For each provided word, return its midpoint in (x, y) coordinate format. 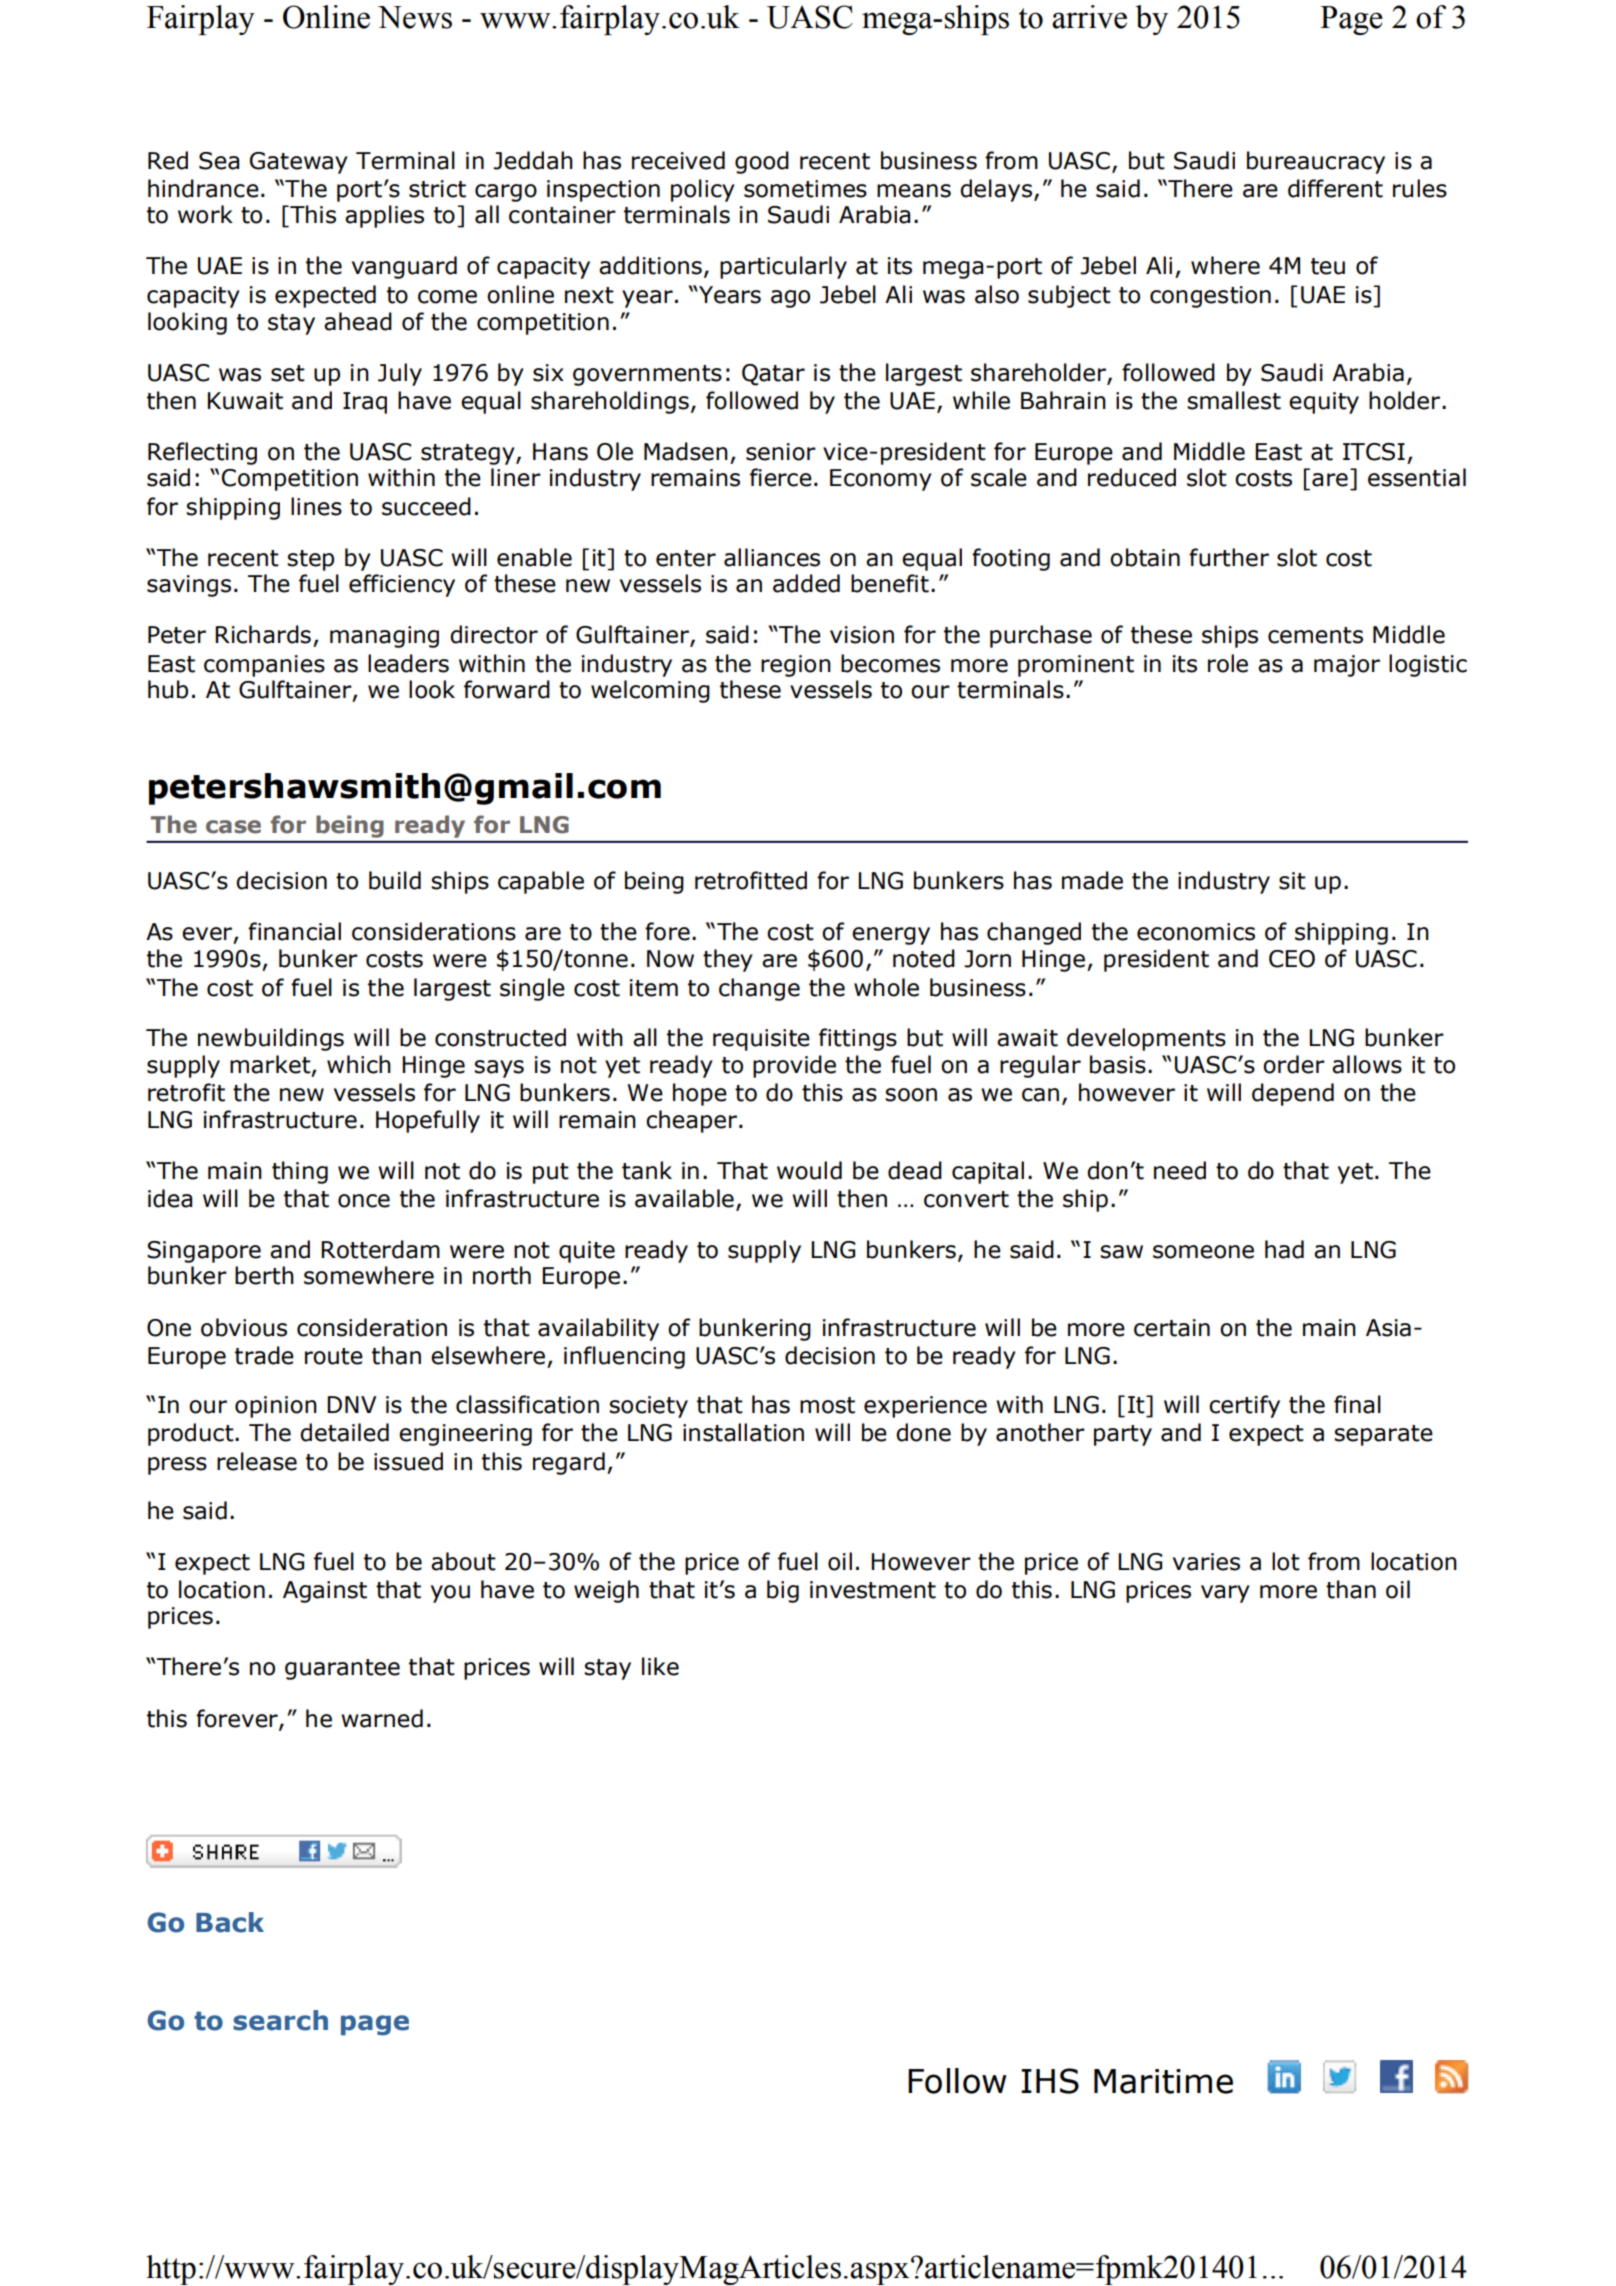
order (1294, 1064)
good (762, 162)
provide (794, 1066)
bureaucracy (1316, 162)
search (280, 2020)
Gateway (299, 163)
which (359, 1064)
